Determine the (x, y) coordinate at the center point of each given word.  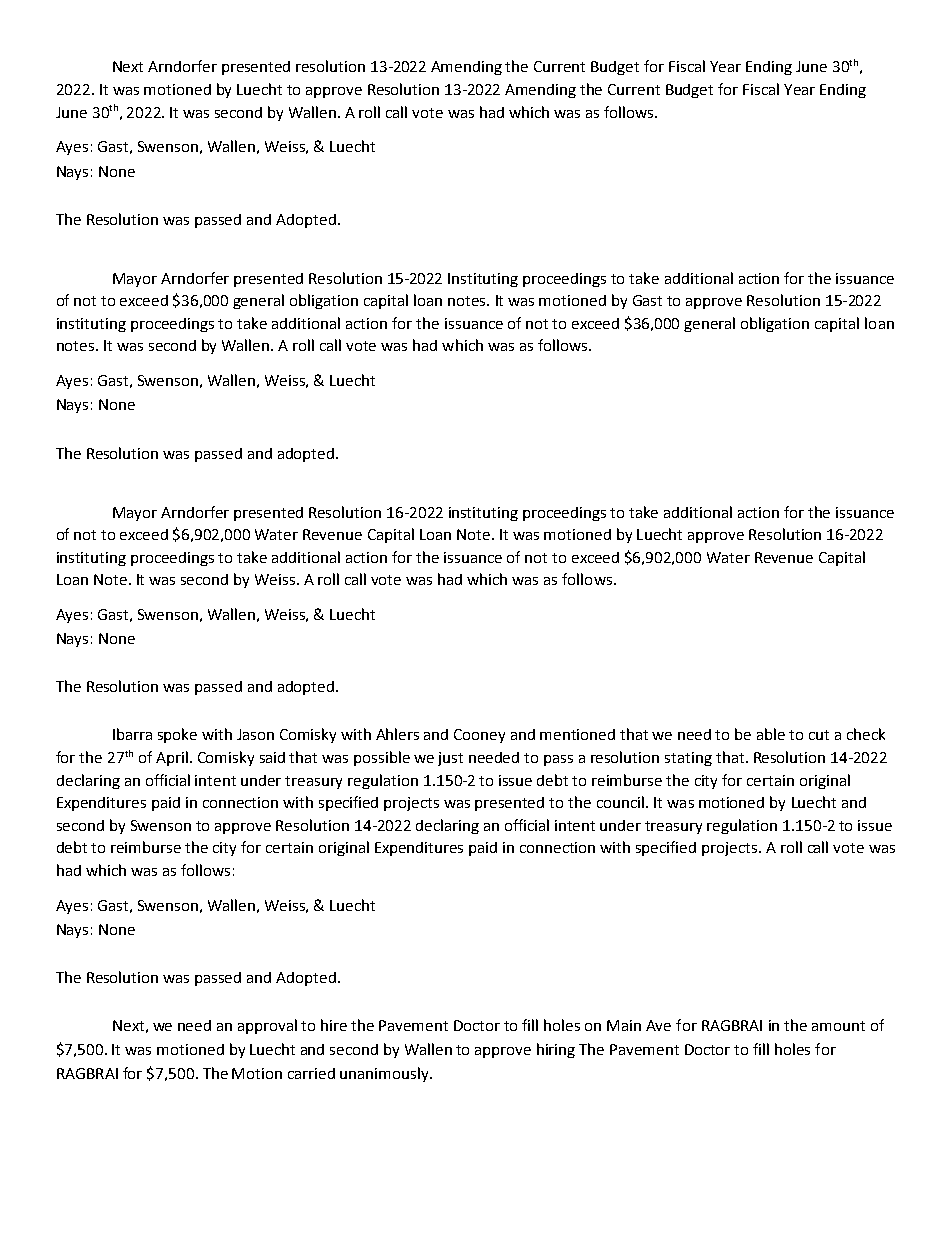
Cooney (479, 736)
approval (267, 1026)
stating (688, 759)
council (620, 802)
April (172, 758)
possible (382, 758)
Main (624, 1025)
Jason (255, 734)
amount (838, 1026)
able (771, 734)
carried (311, 1073)
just (450, 759)
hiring (556, 1050)
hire (334, 1025)
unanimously (386, 1074)
